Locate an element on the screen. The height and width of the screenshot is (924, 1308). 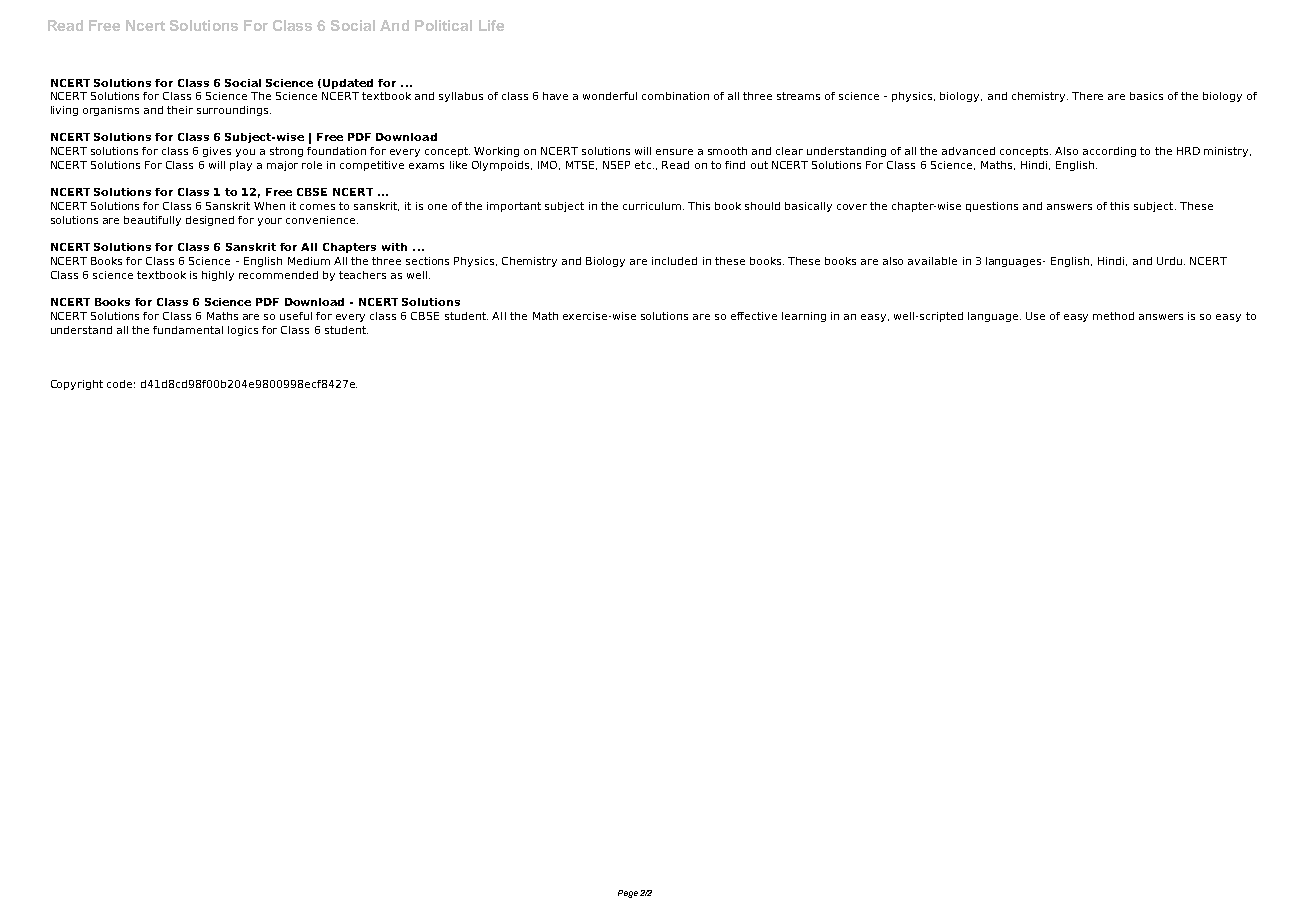
combination is located at coordinates (675, 96).
